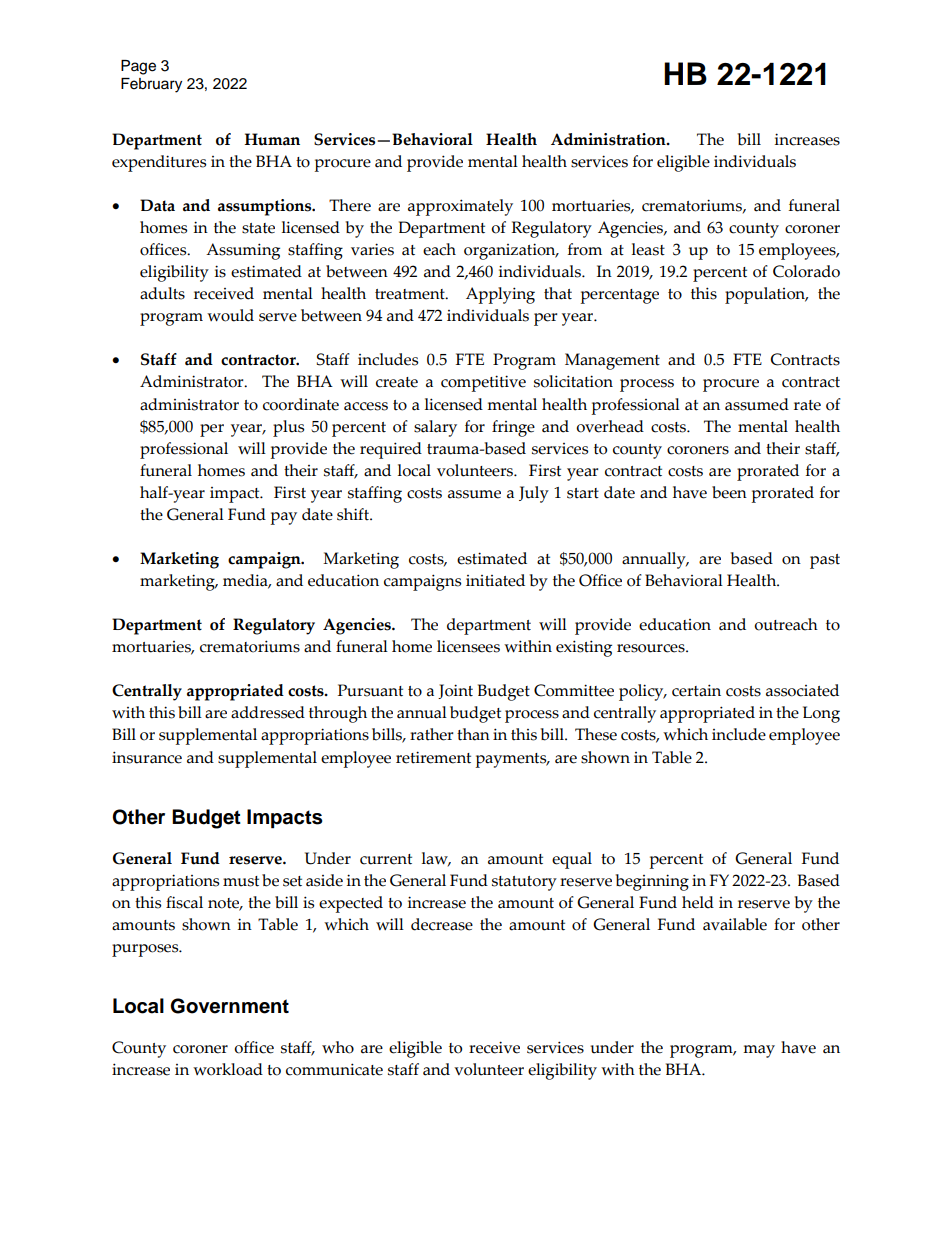  What do you see at coordinates (609, 139) in the document?
I see `Administration` at bounding box center [609, 139].
